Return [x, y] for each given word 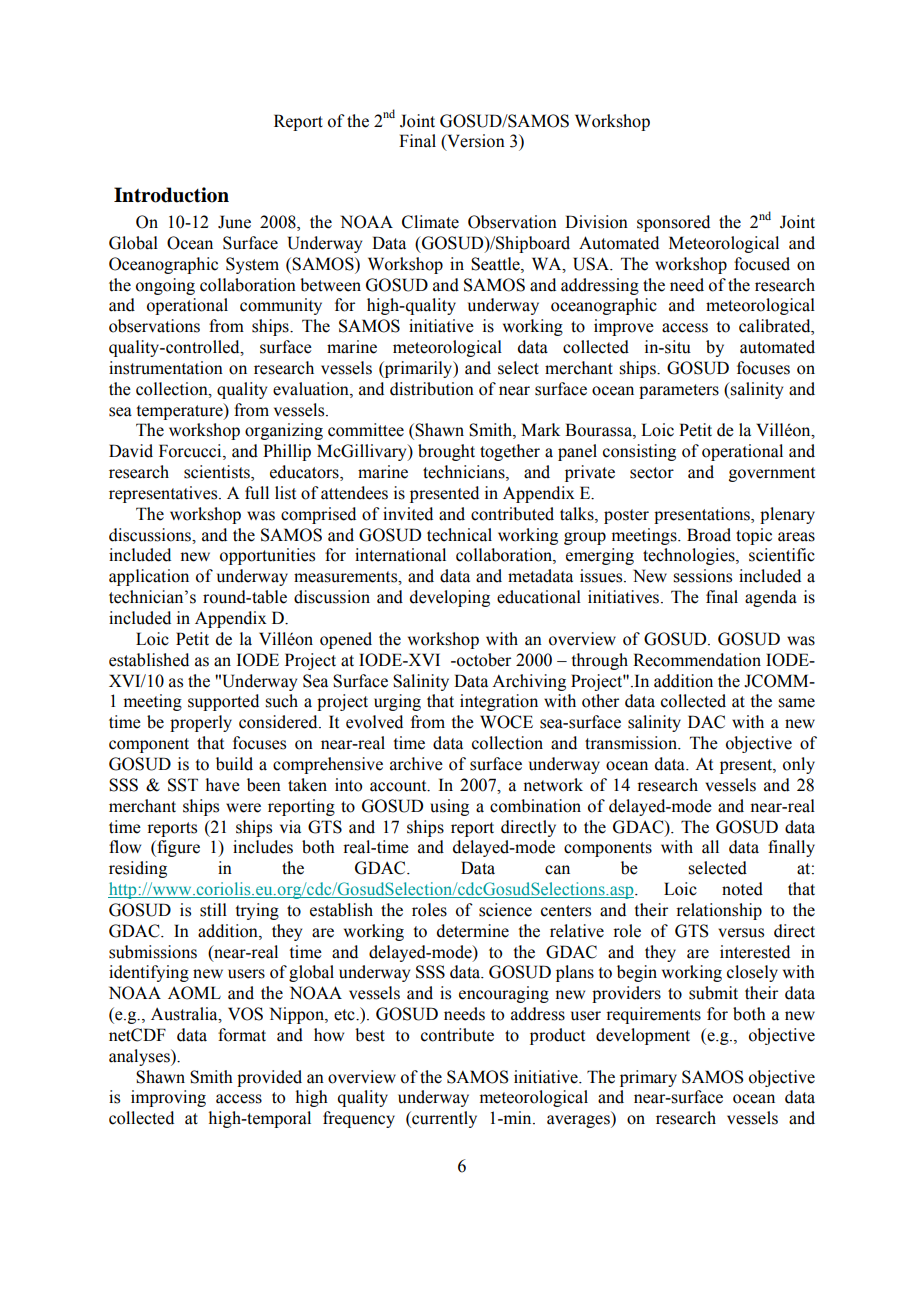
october [483, 660]
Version [475, 142]
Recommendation [697, 660]
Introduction [171, 195]
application [149, 577]
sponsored [673, 223]
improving [168, 1098]
